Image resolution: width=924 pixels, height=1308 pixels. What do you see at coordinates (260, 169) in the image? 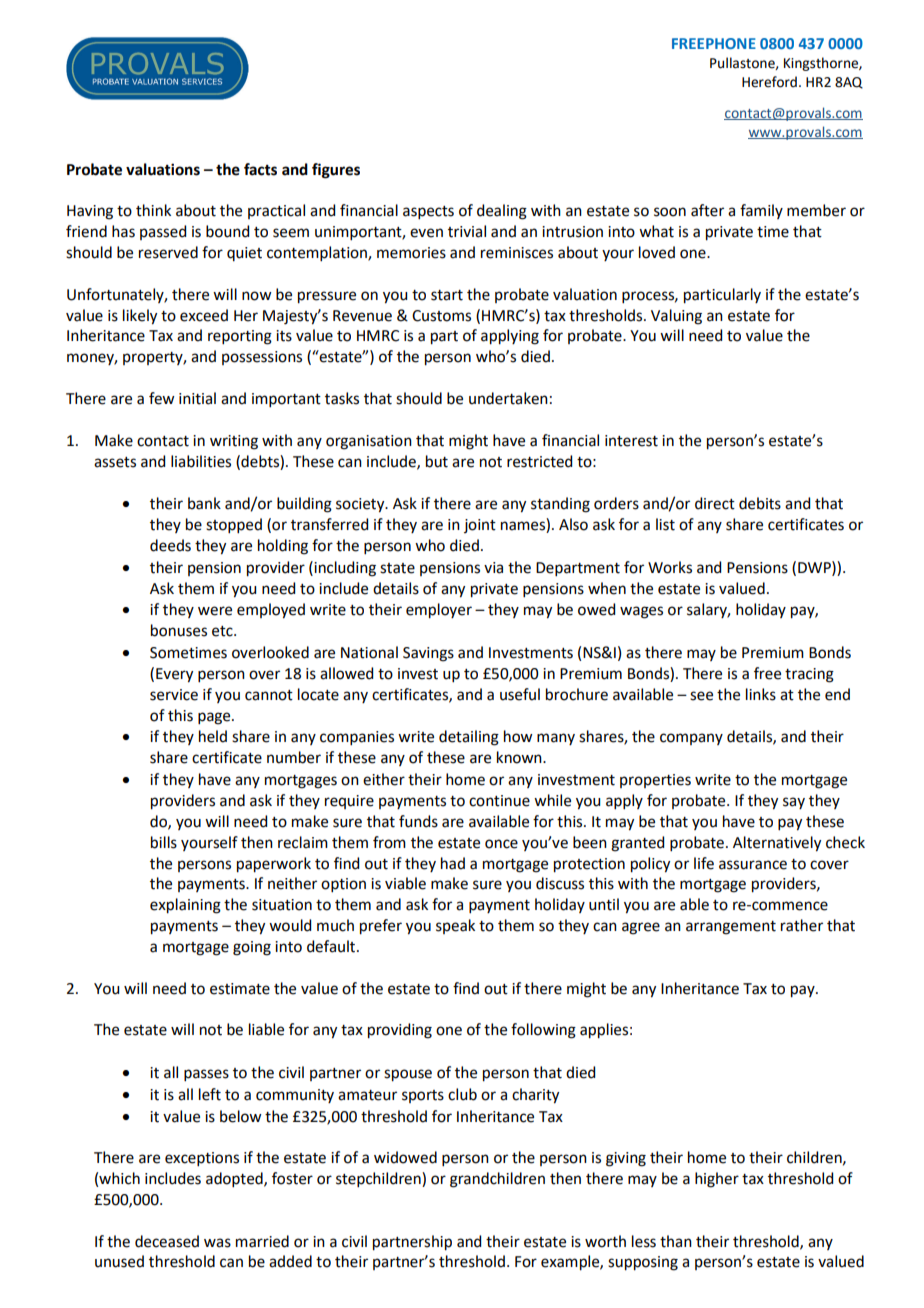
I see `facts` at bounding box center [260, 169].
